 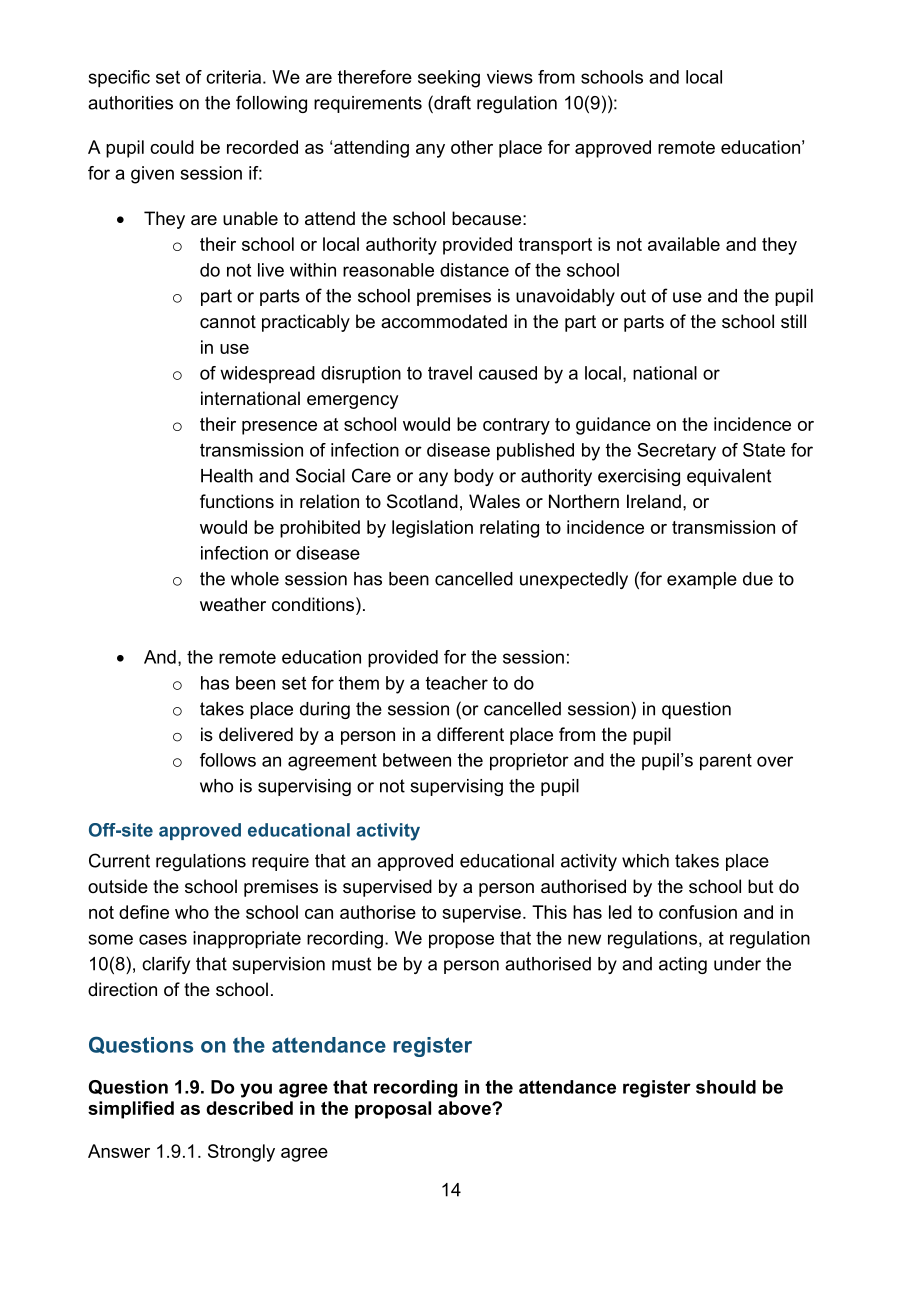 I want to click on above, so click(x=465, y=1108).
